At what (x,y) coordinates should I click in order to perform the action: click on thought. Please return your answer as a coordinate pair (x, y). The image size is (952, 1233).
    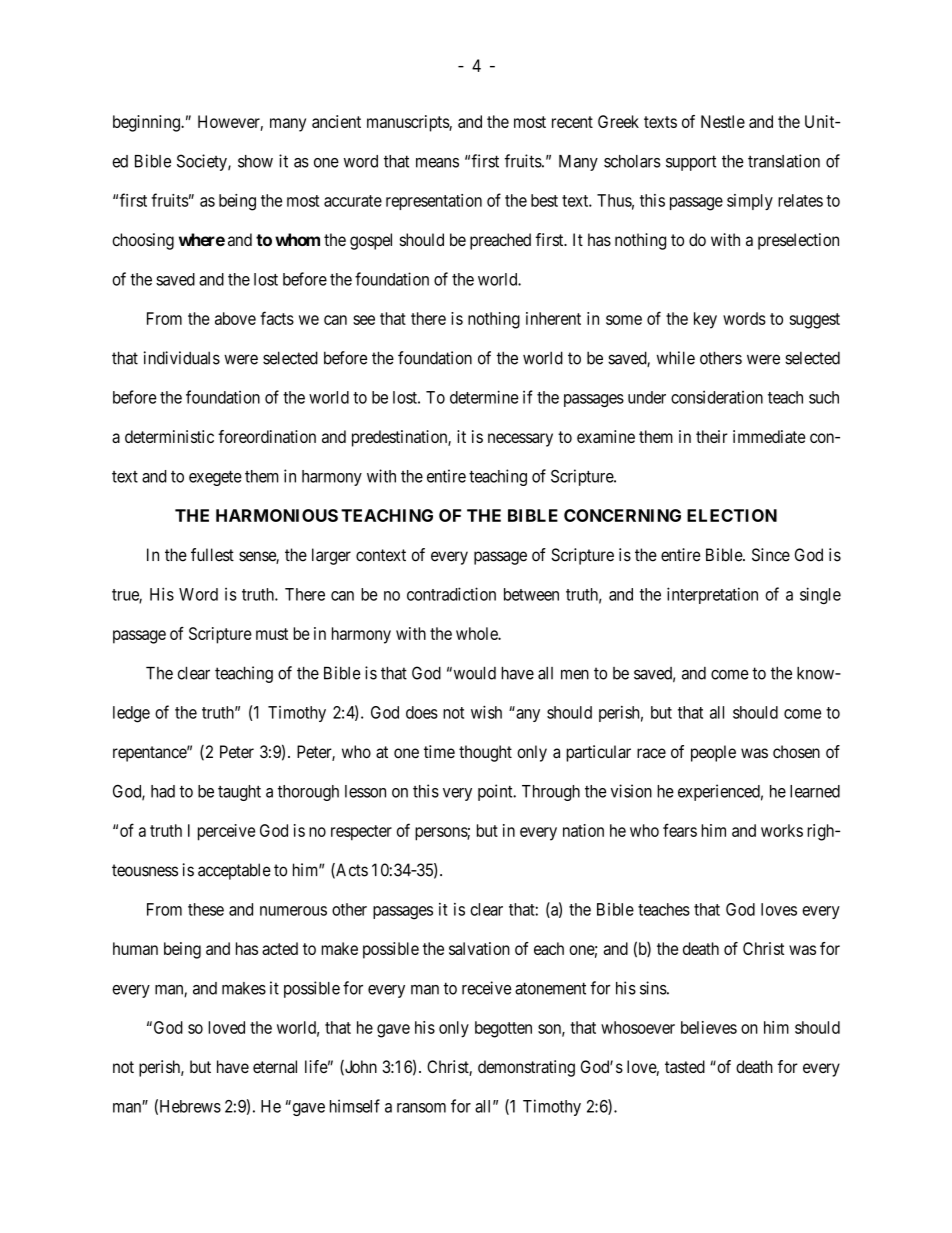
    Looking at the image, I should click on (485, 753).
